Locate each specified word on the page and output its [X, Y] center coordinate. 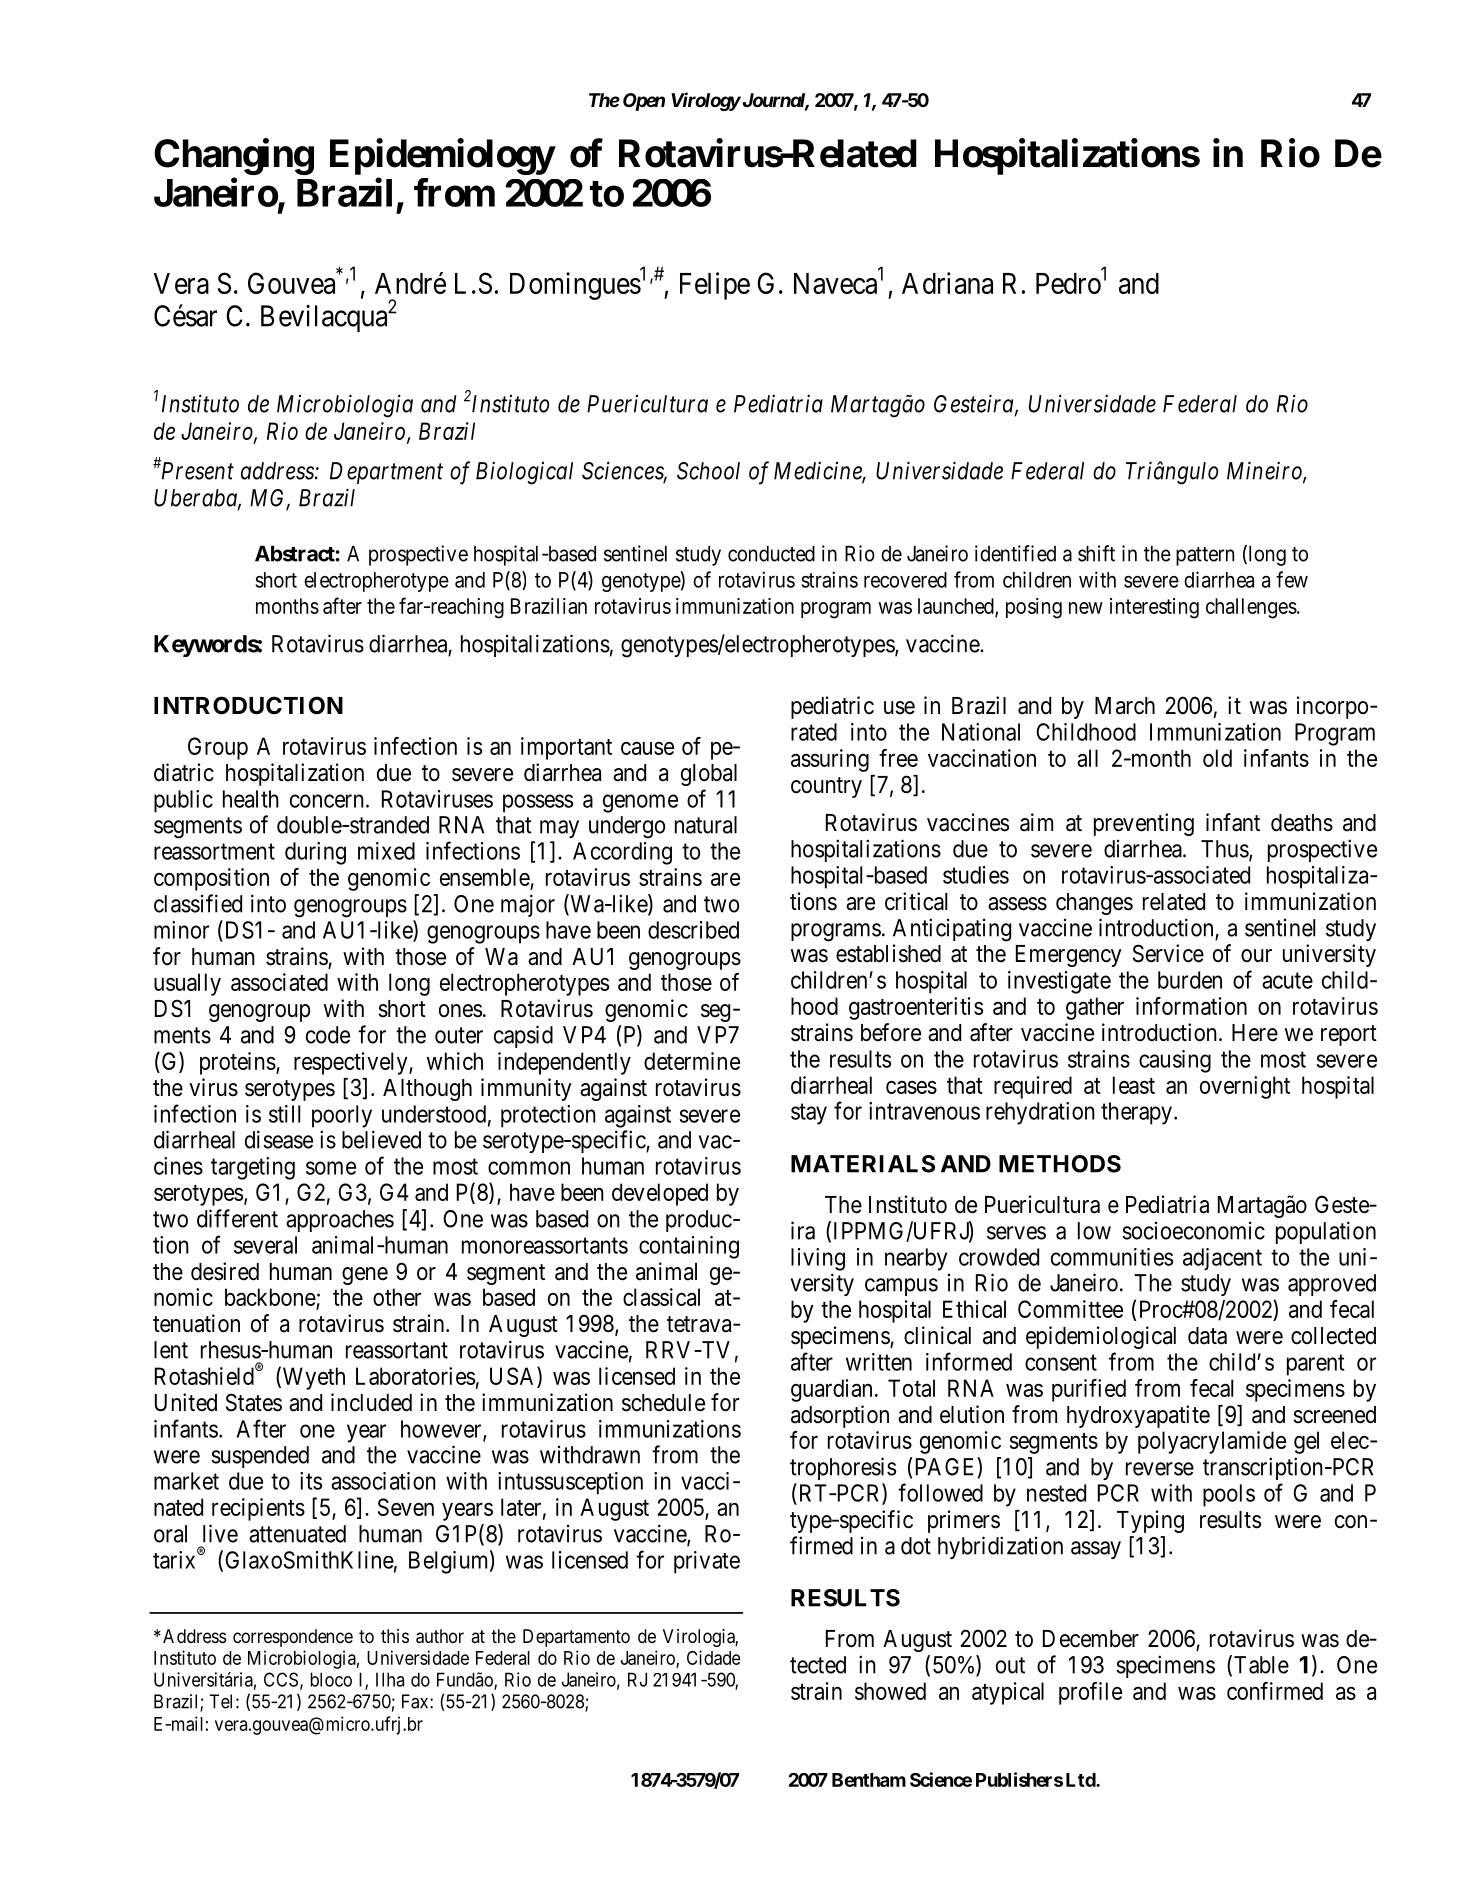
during [315, 853]
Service [1168, 953]
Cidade [714, 1657]
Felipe [715, 286]
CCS [281, 1679]
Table [1261, 1665]
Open [644, 102]
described [693, 930]
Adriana [947, 283]
